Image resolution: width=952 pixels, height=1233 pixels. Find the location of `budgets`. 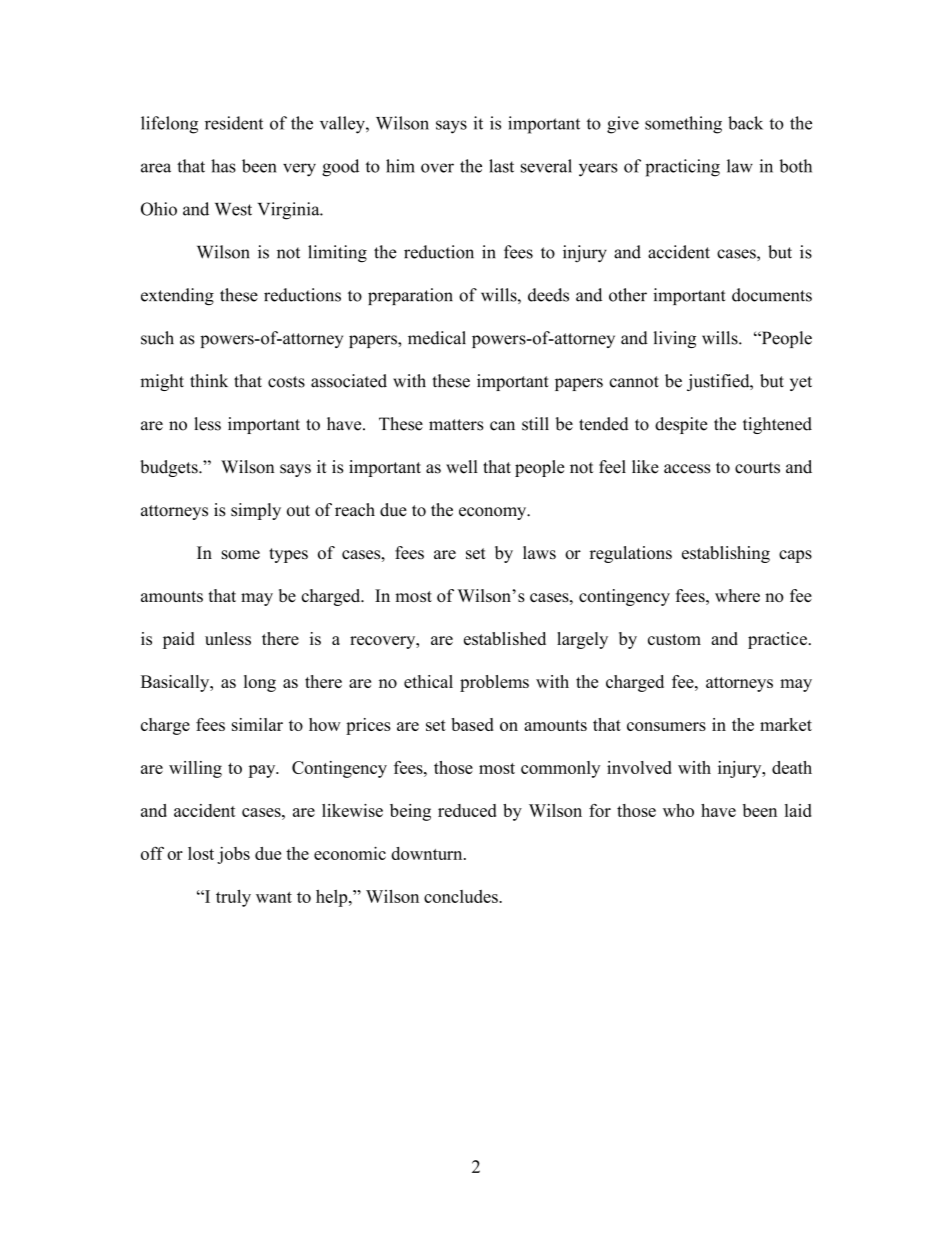

budgets is located at coordinates (170, 468).
